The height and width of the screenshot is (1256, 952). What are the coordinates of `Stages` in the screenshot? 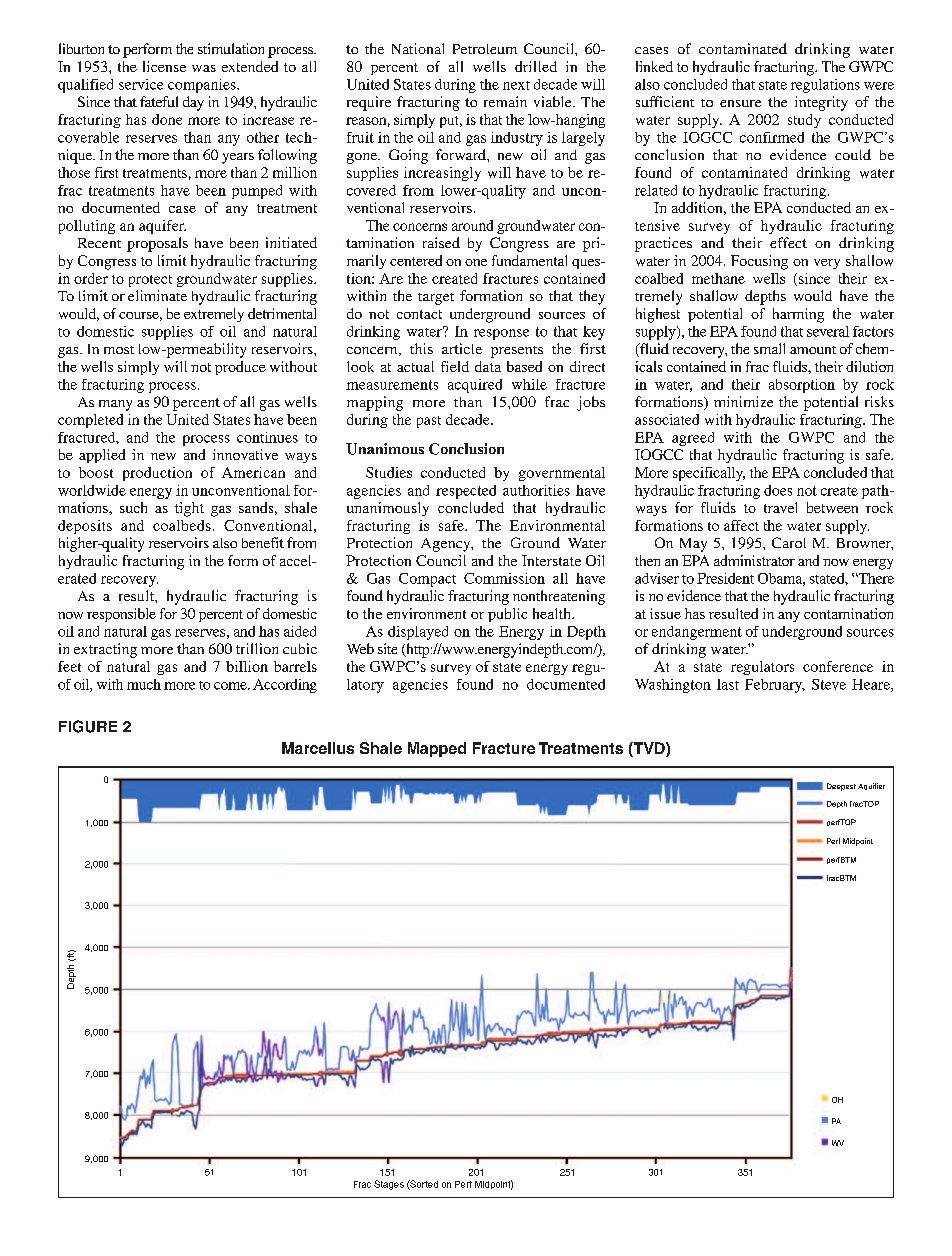 It's located at (389, 1185).
